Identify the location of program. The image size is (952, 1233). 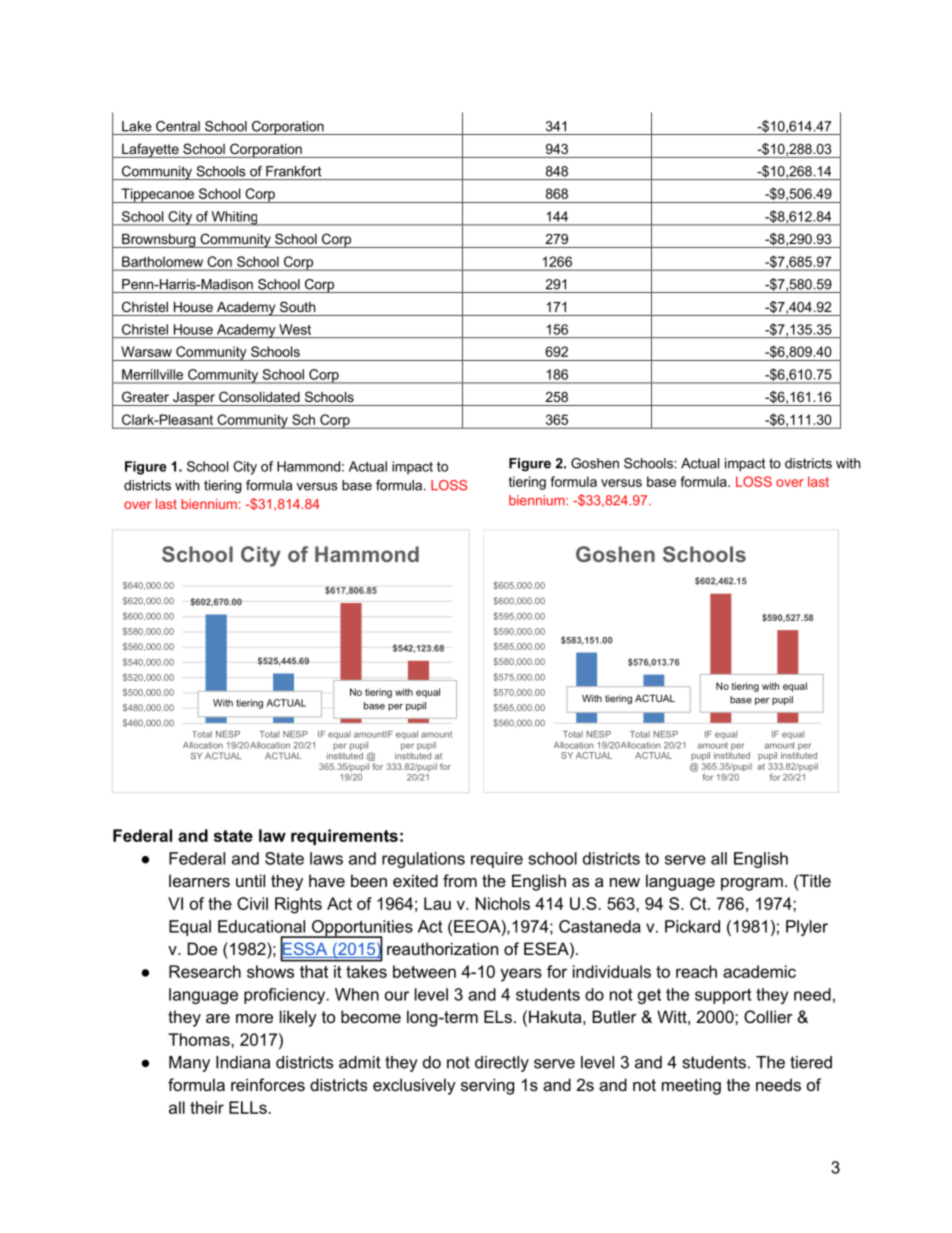
(752, 884).
